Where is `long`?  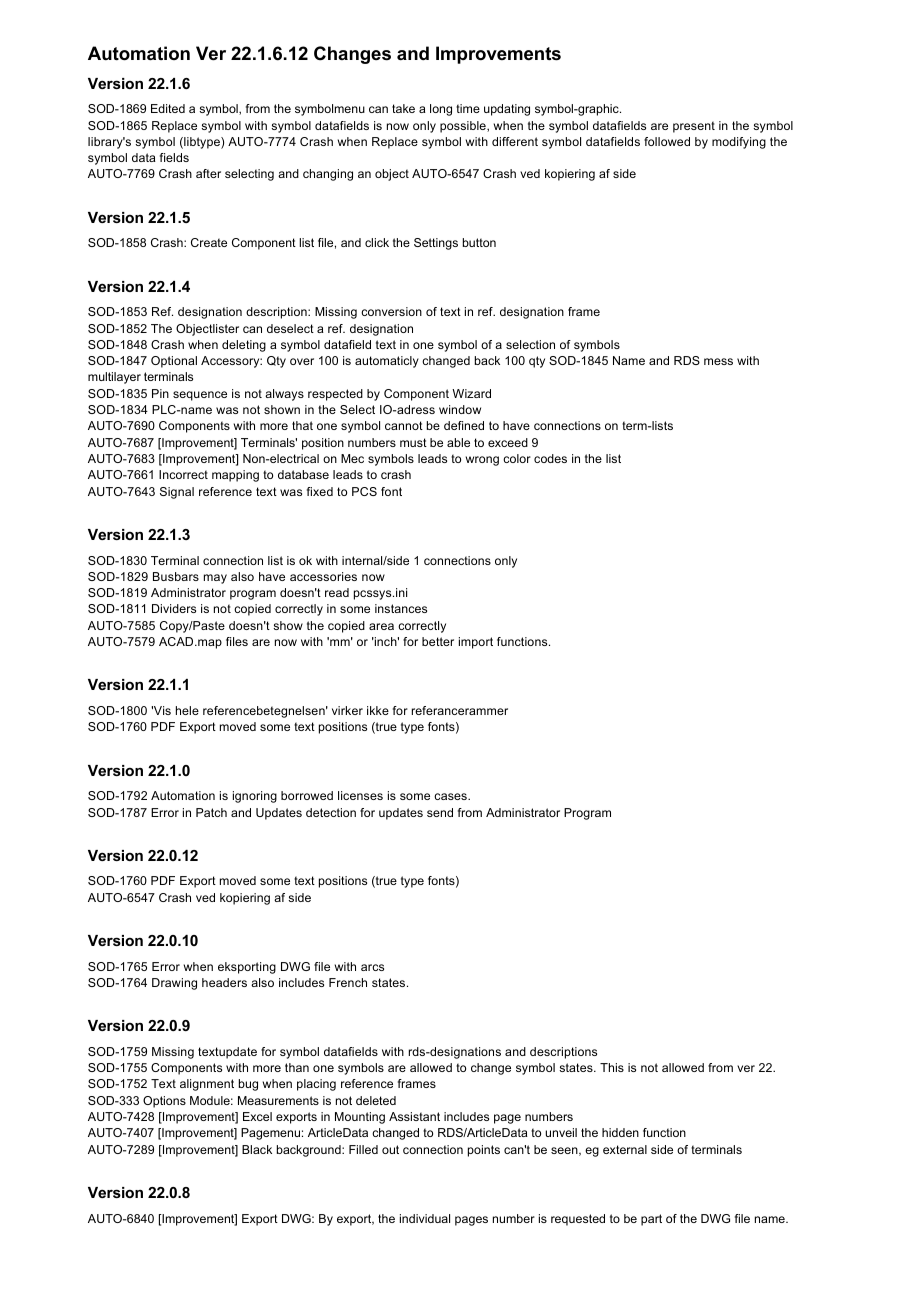
long is located at coordinates (441, 110).
